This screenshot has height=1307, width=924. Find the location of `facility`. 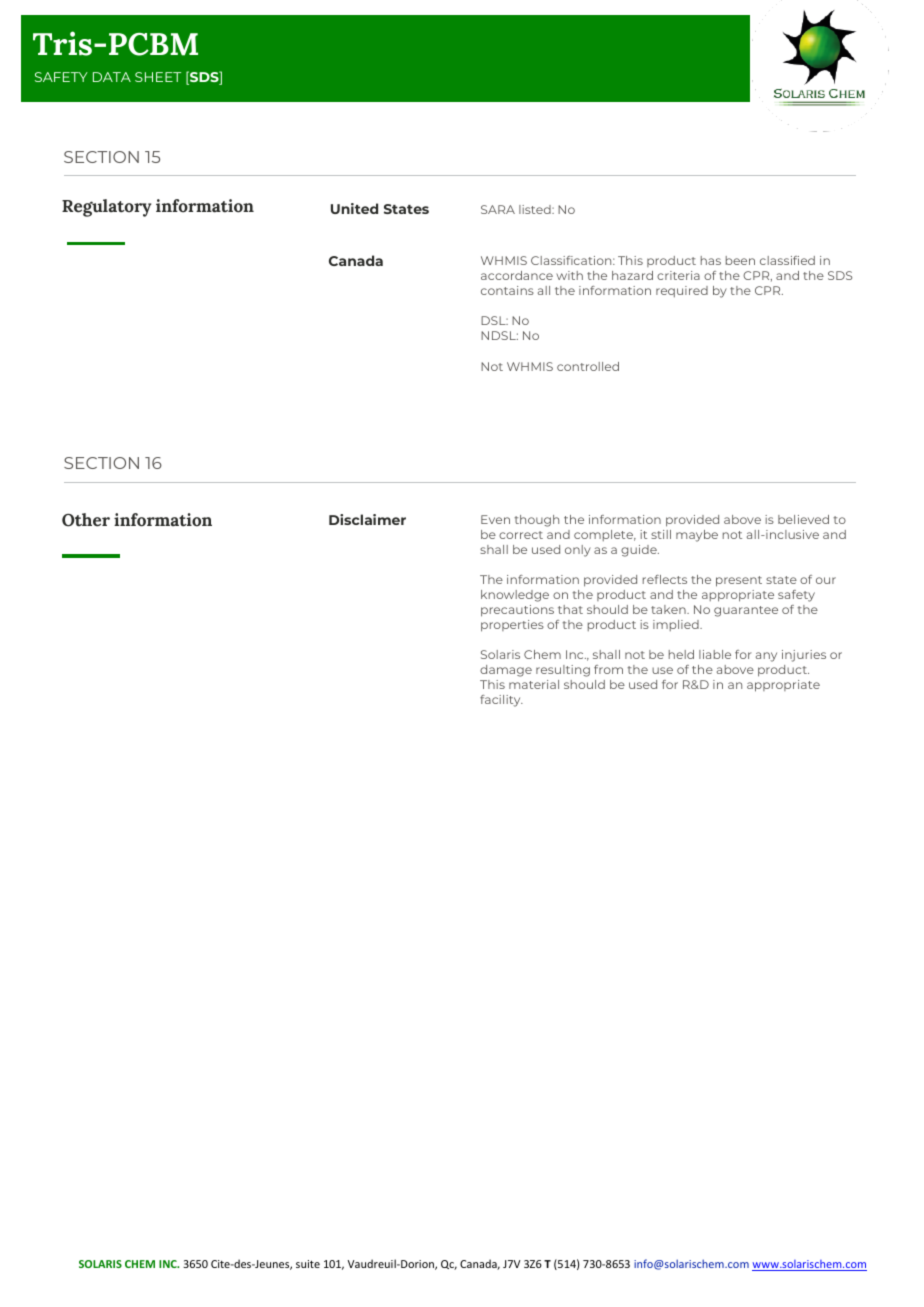

facility is located at coordinates (501, 701).
